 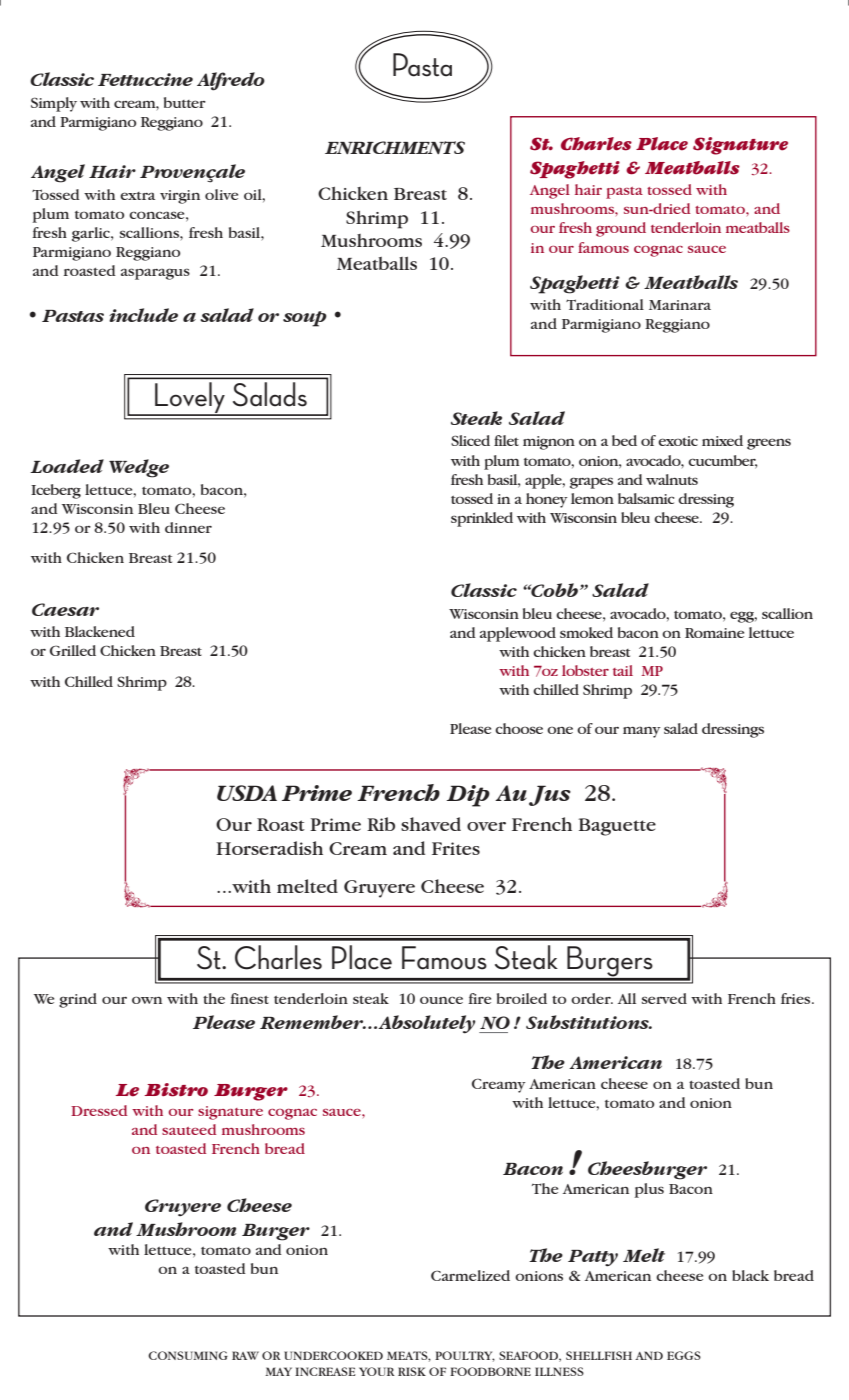 I want to click on Fettuccine, so click(x=145, y=79).
